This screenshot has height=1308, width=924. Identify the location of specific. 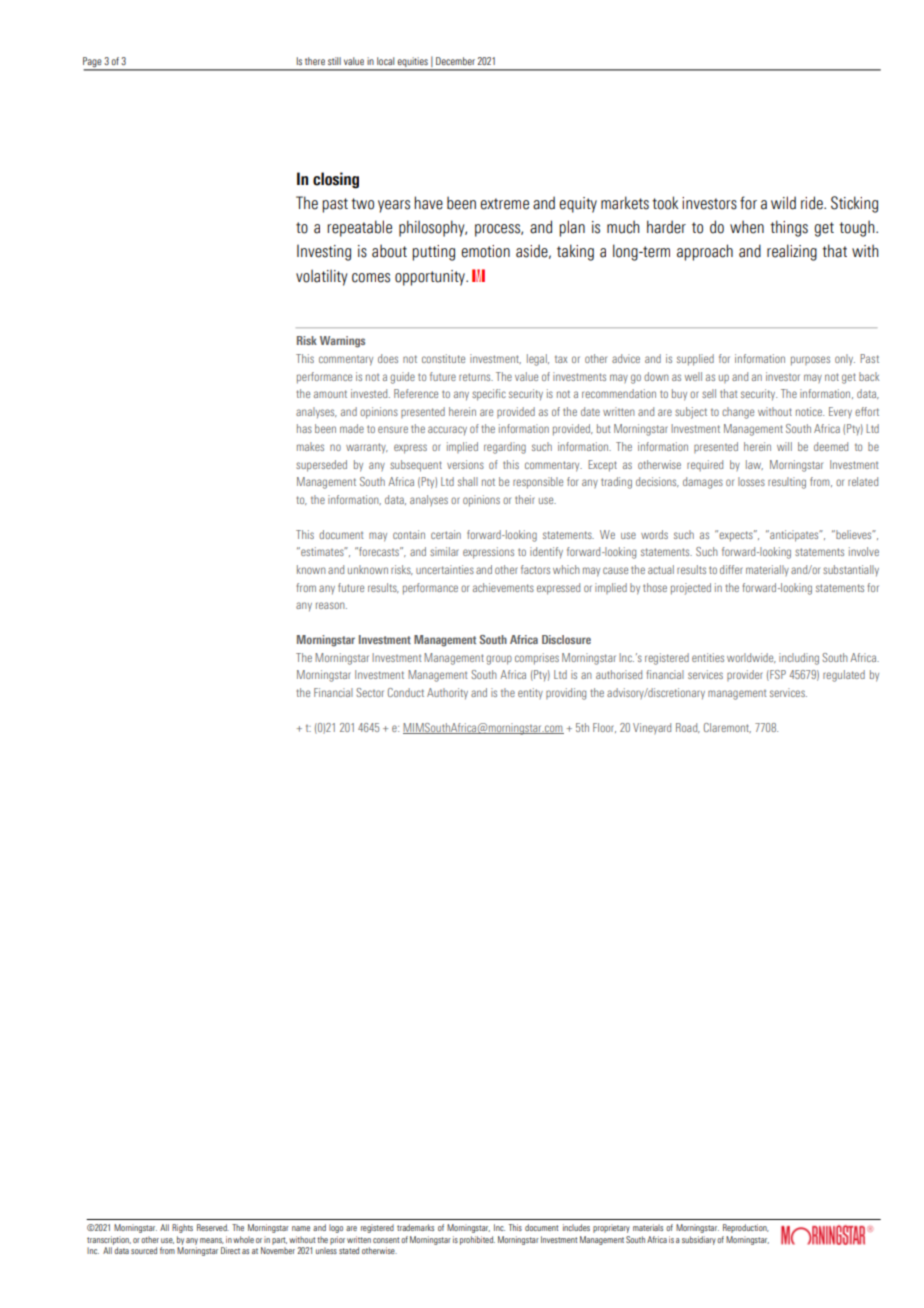
(489, 395).
